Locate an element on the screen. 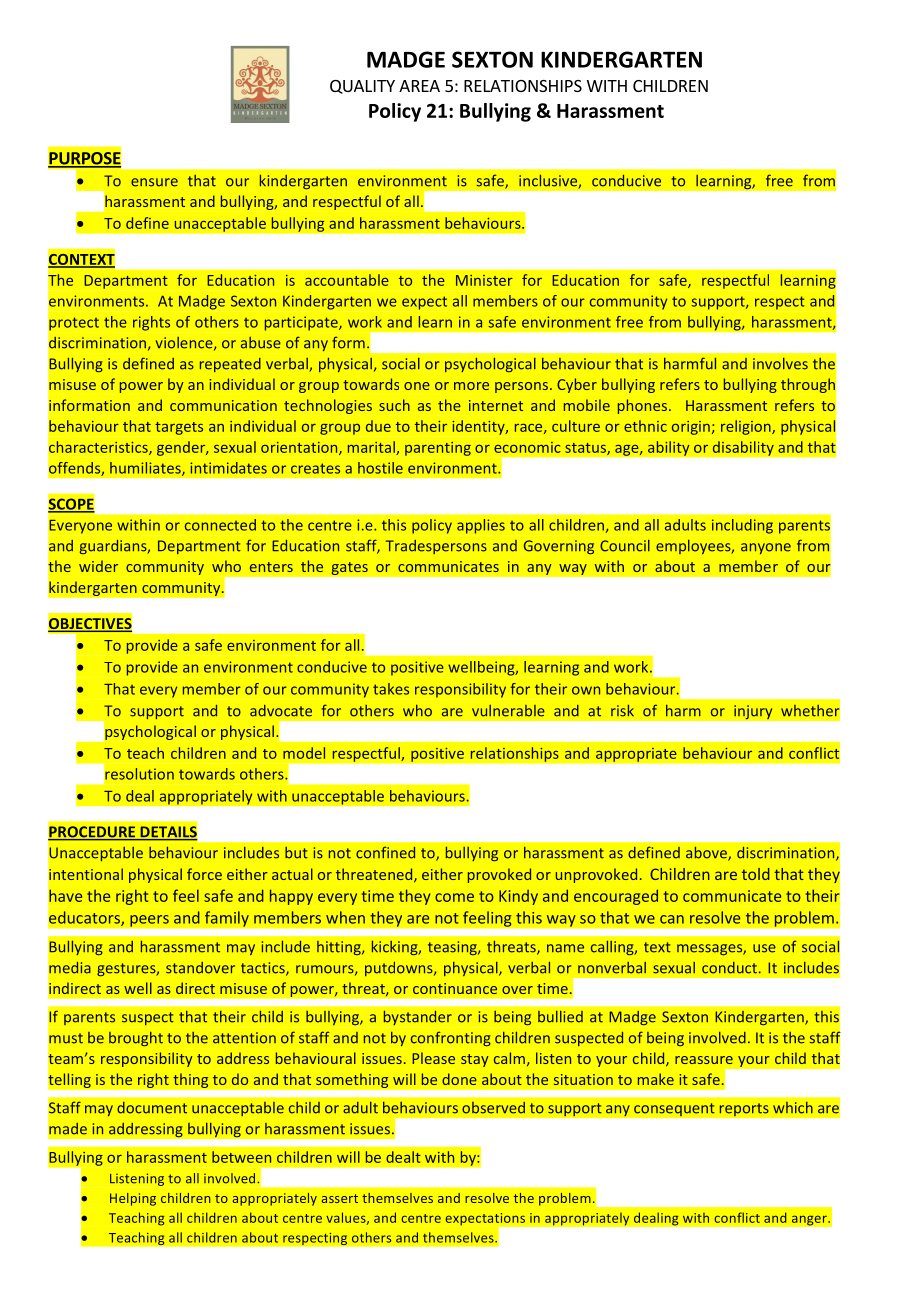 Image resolution: width=924 pixels, height=1308 pixels. can is located at coordinates (672, 919).
